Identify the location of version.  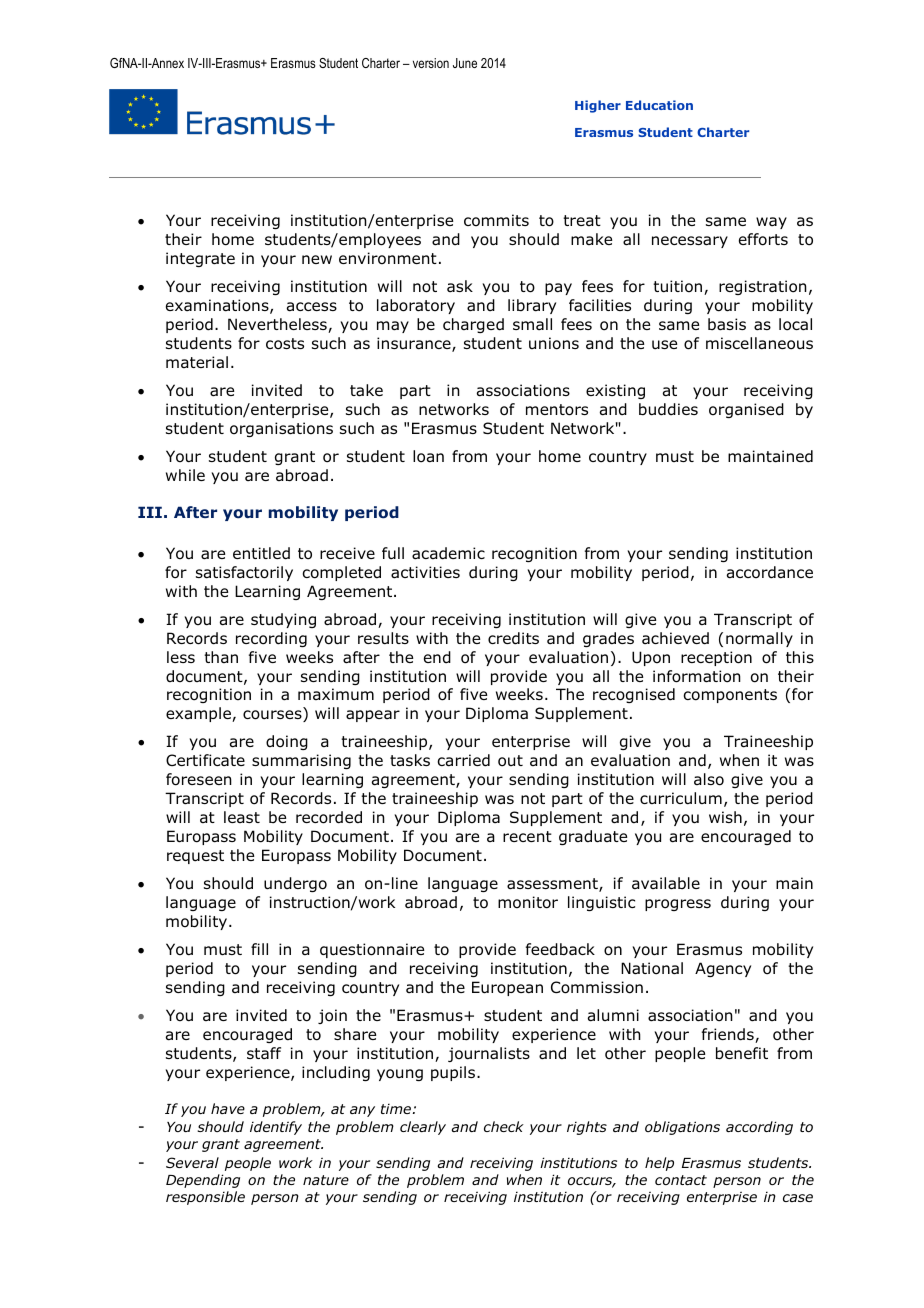
(431, 63).
